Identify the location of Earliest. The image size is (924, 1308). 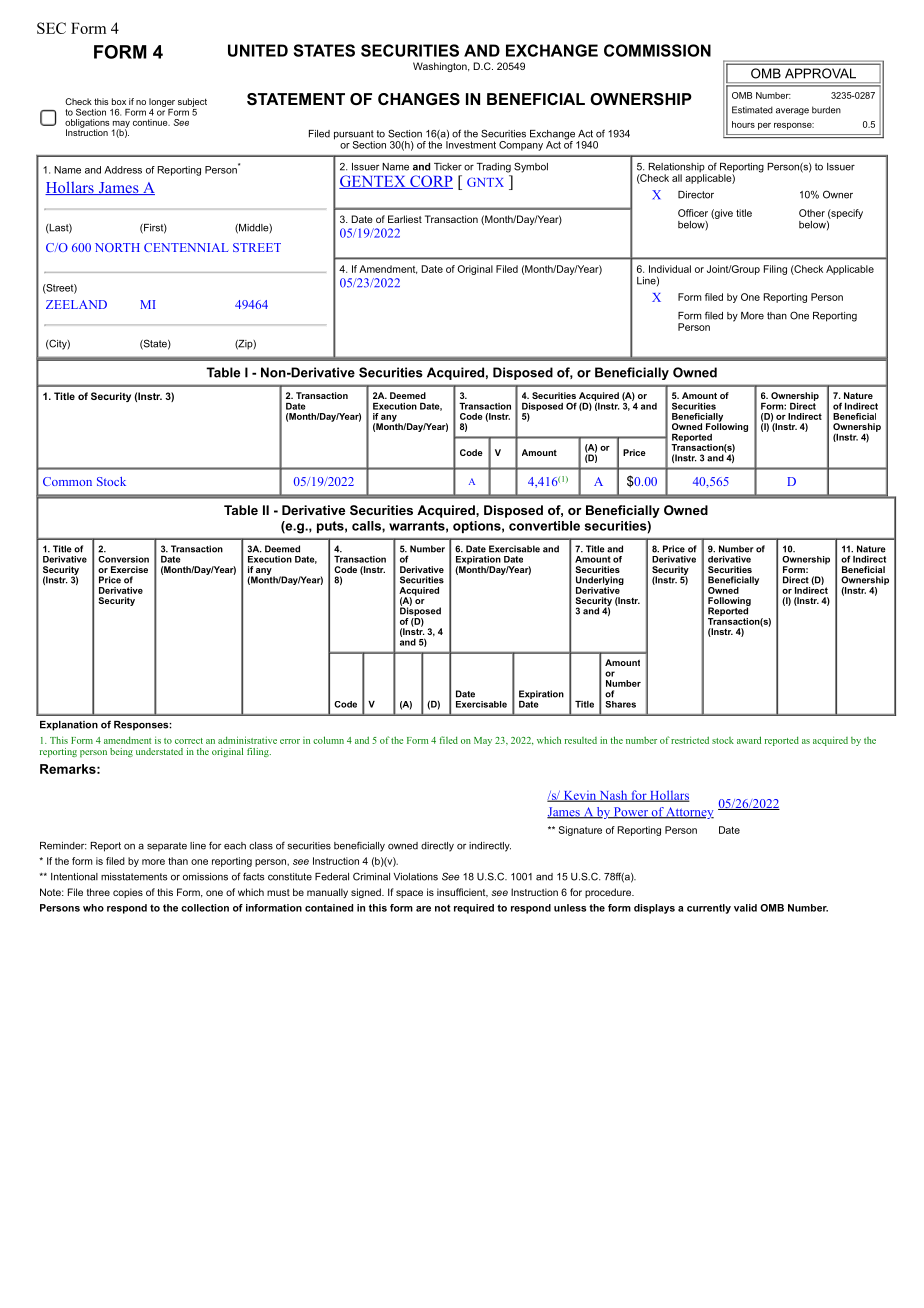
(405, 219).
